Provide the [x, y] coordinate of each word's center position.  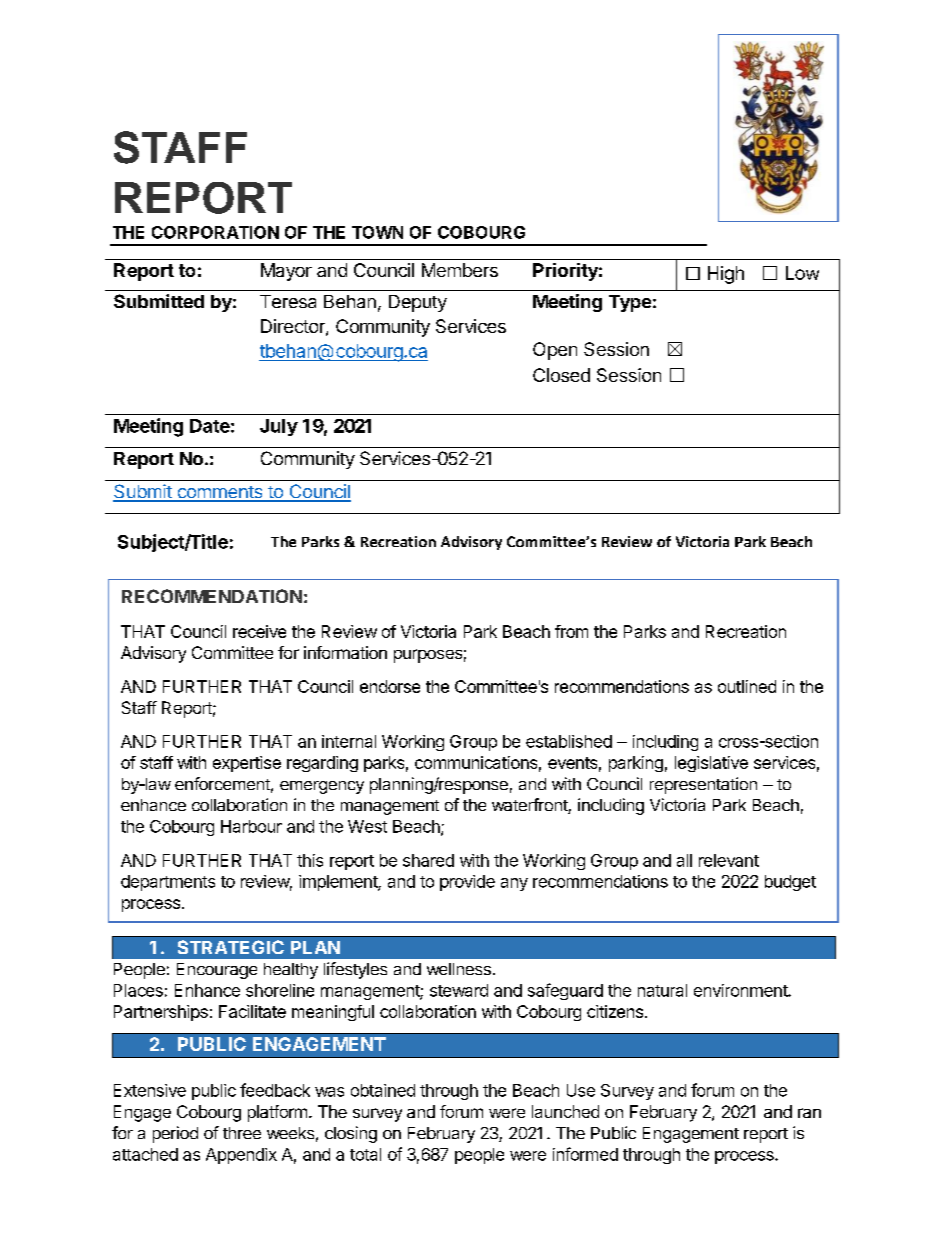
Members [460, 270]
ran [809, 1113]
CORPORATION [215, 232]
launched [565, 1111]
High [726, 275]
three [242, 1133]
